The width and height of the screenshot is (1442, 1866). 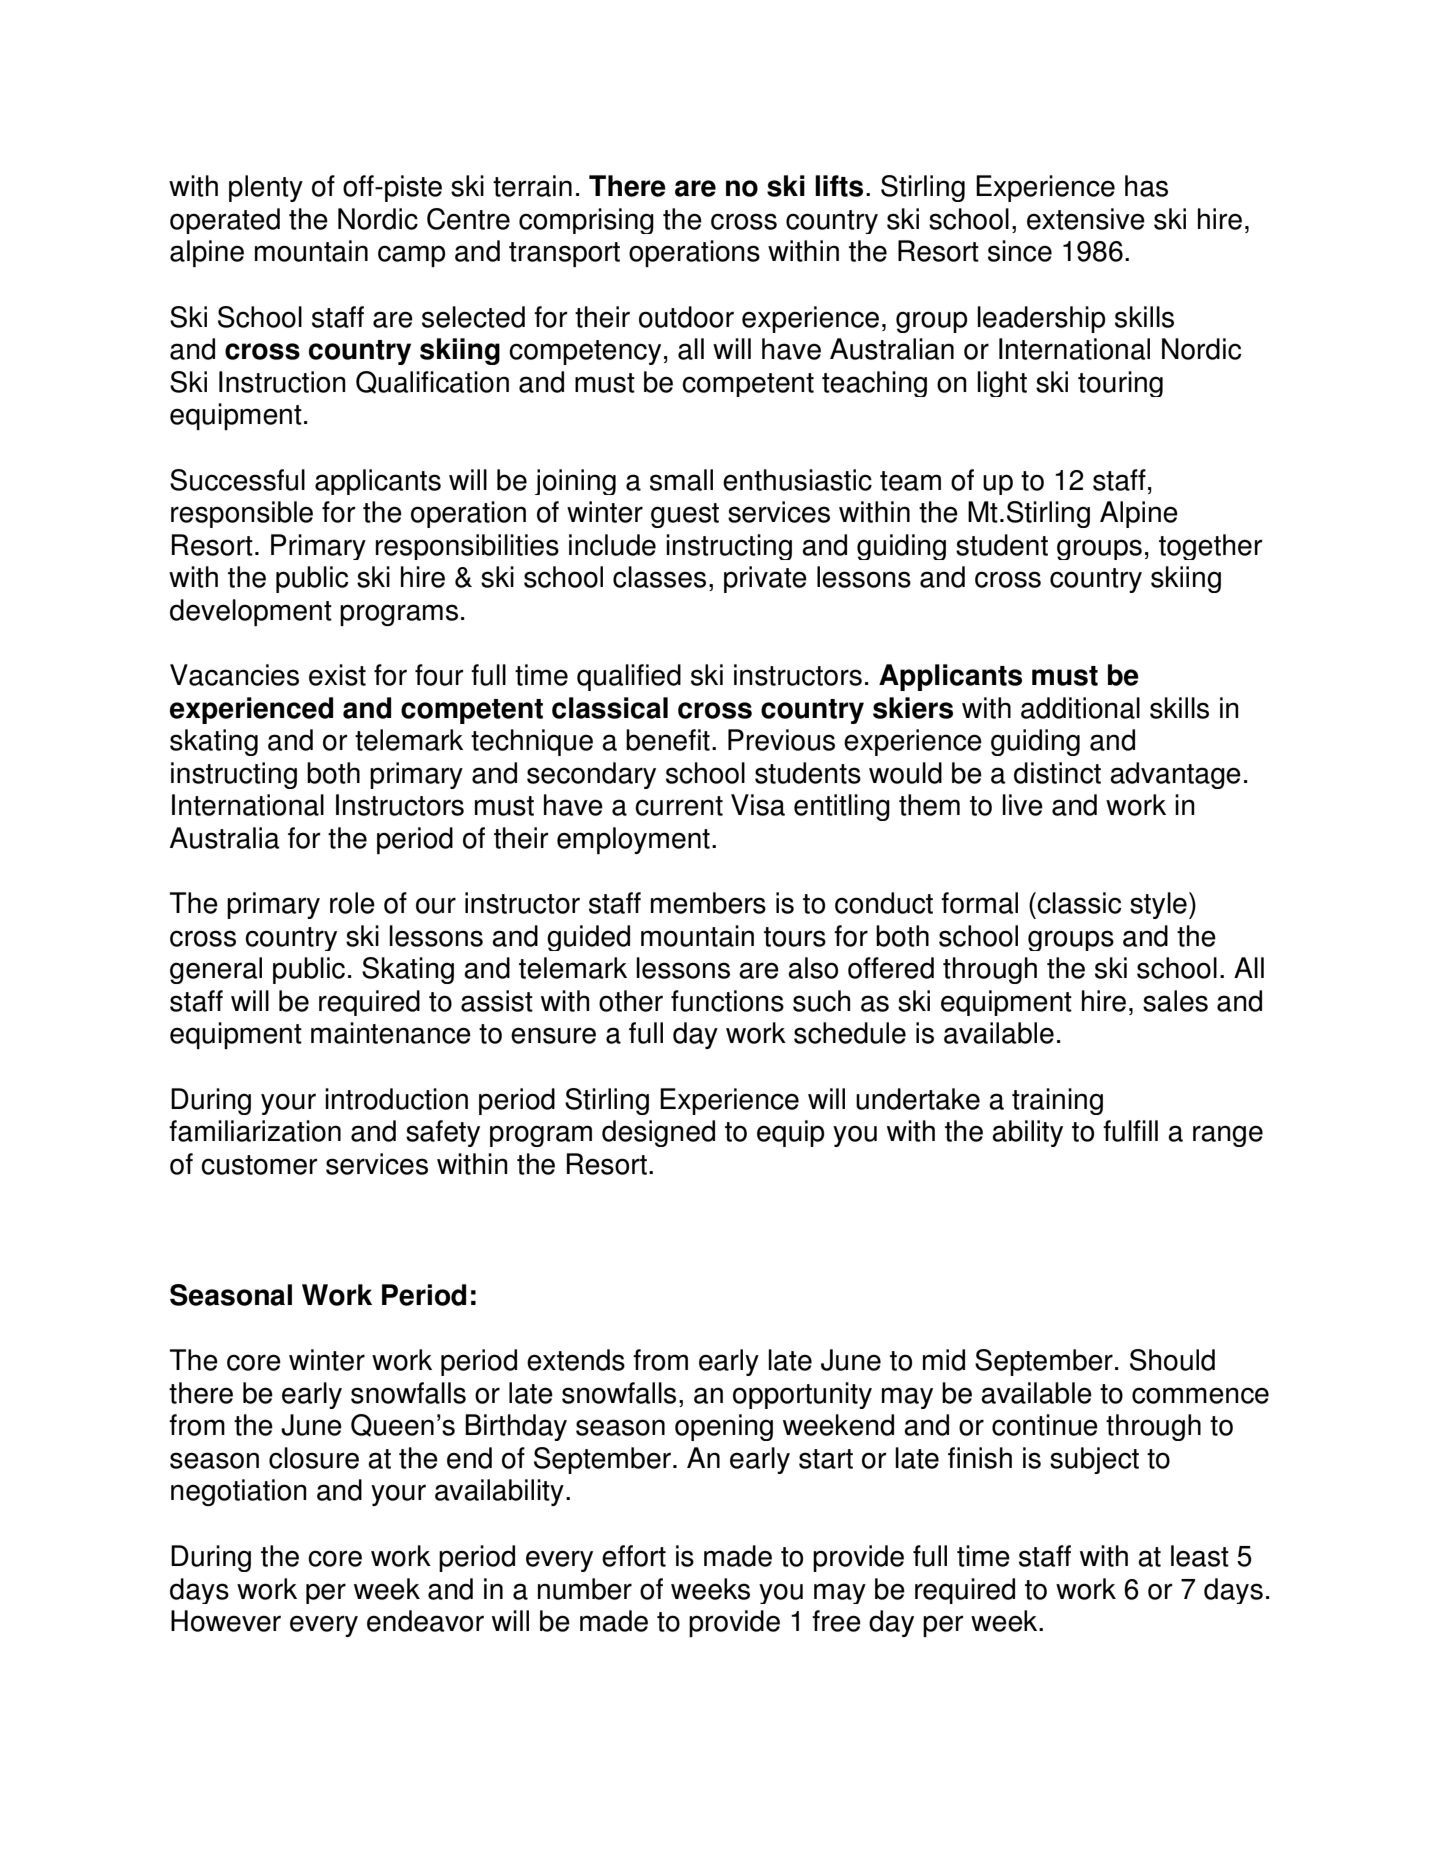 I want to click on role, so click(x=352, y=903).
